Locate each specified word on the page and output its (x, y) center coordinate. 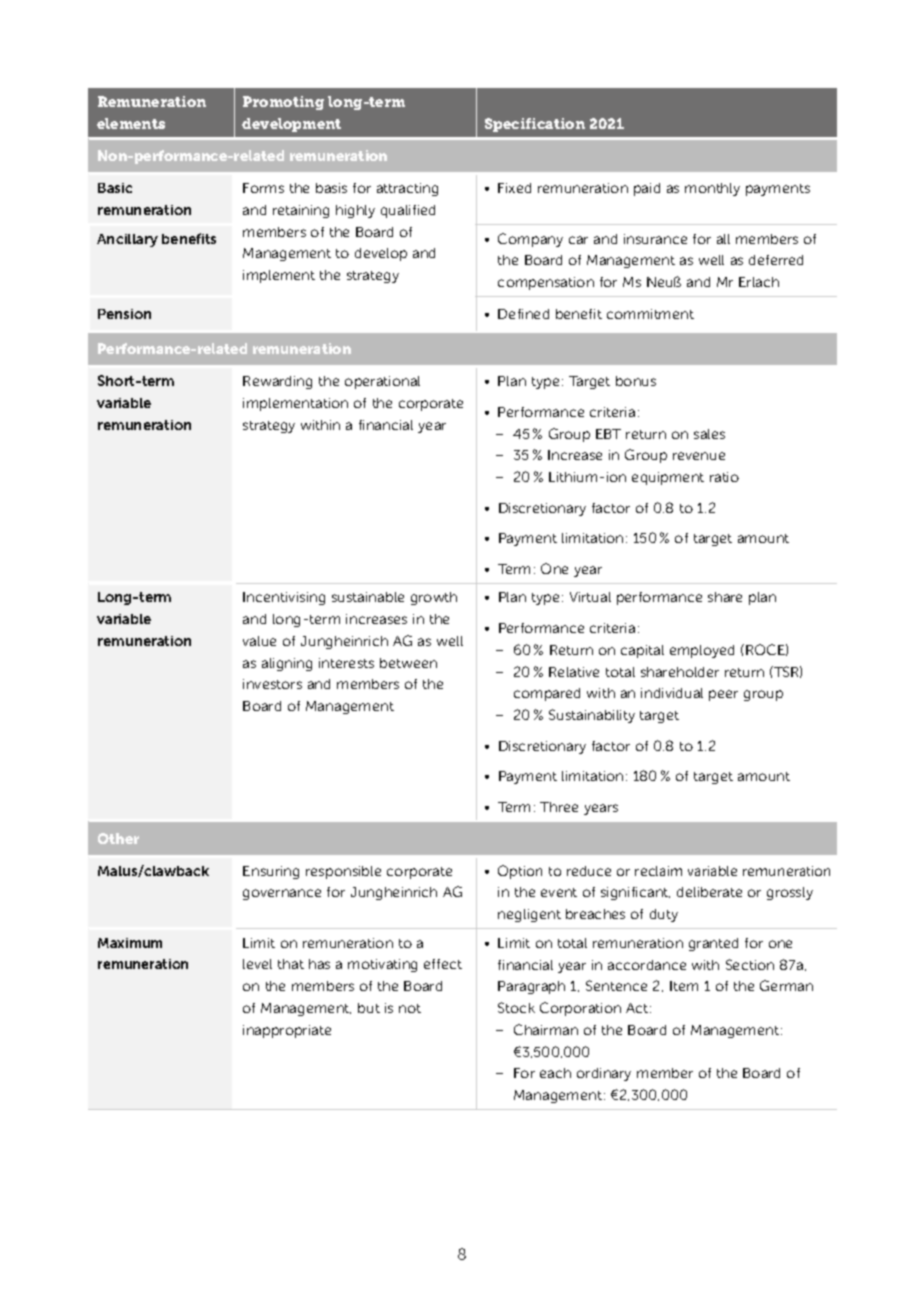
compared (547, 694)
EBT (608, 434)
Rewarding (277, 382)
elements (131, 123)
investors (272, 684)
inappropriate (287, 1031)
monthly (712, 189)
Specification (535, 125)
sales (709, 434)
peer (723, 695)
